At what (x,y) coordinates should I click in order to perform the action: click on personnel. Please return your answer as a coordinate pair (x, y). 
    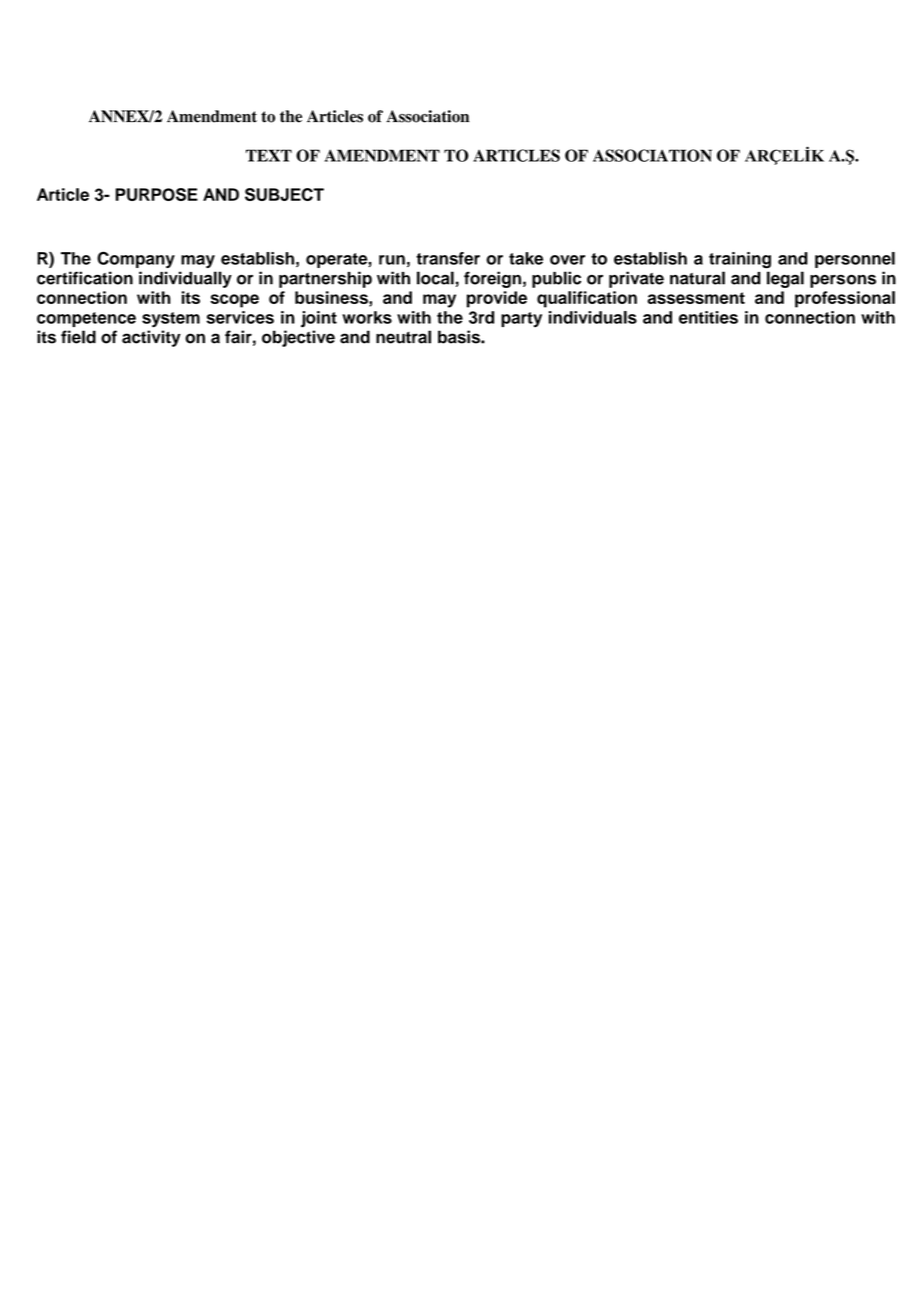
    Looking at the image, I should click on (855, 260).
